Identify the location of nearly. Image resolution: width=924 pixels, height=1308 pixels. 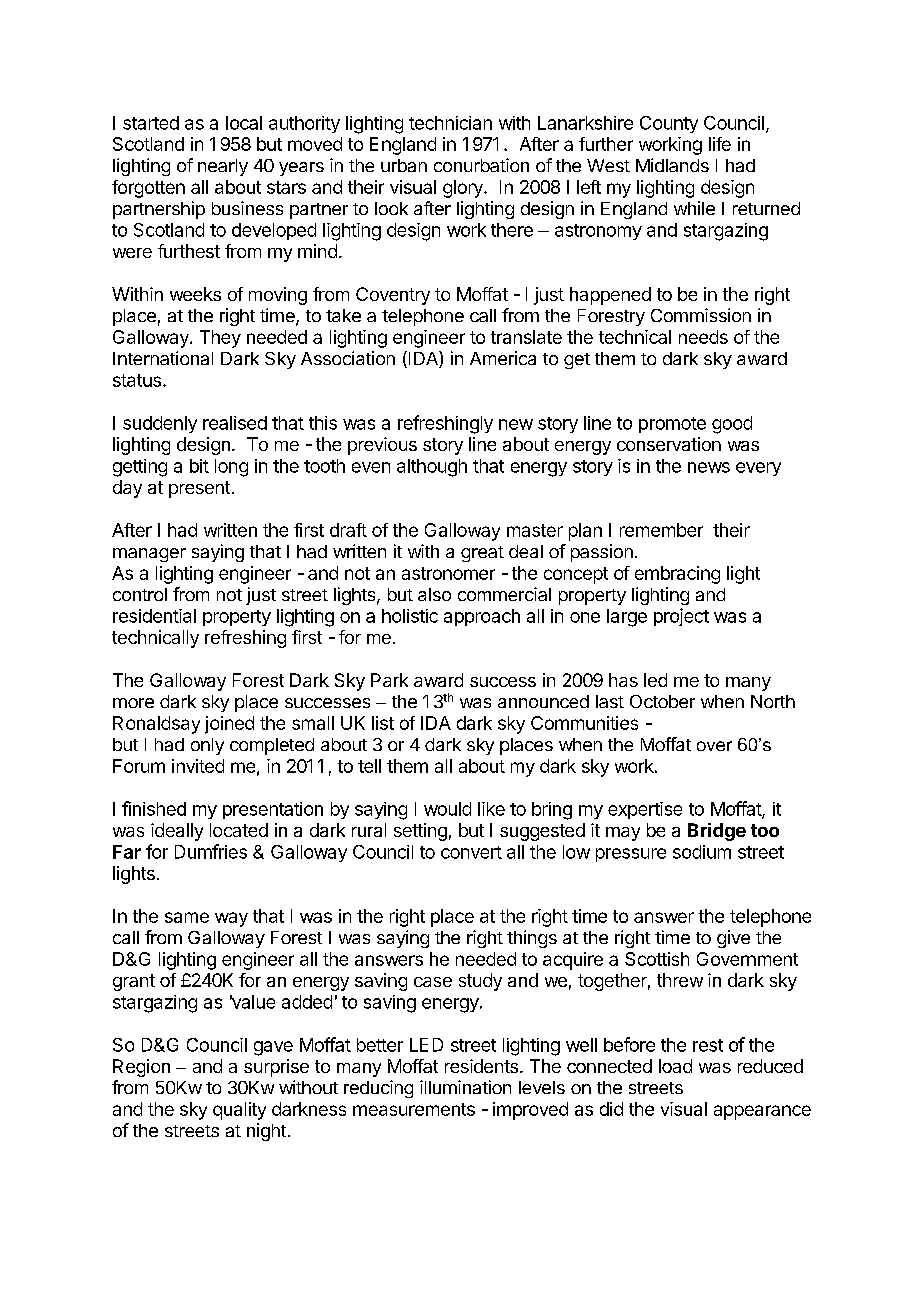
(223, 167).
